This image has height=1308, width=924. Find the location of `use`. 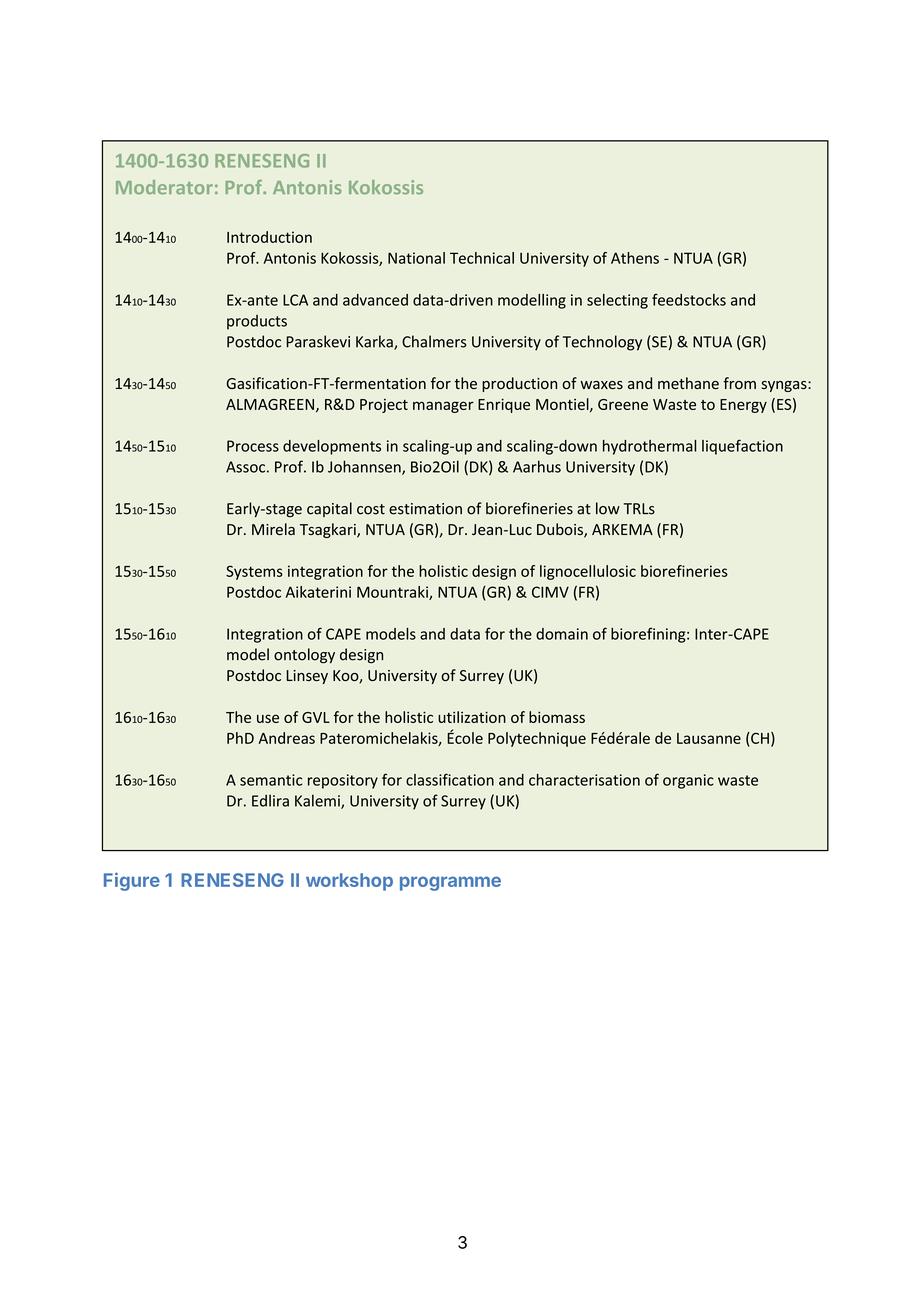

use is located at coordinates (268, 718).
